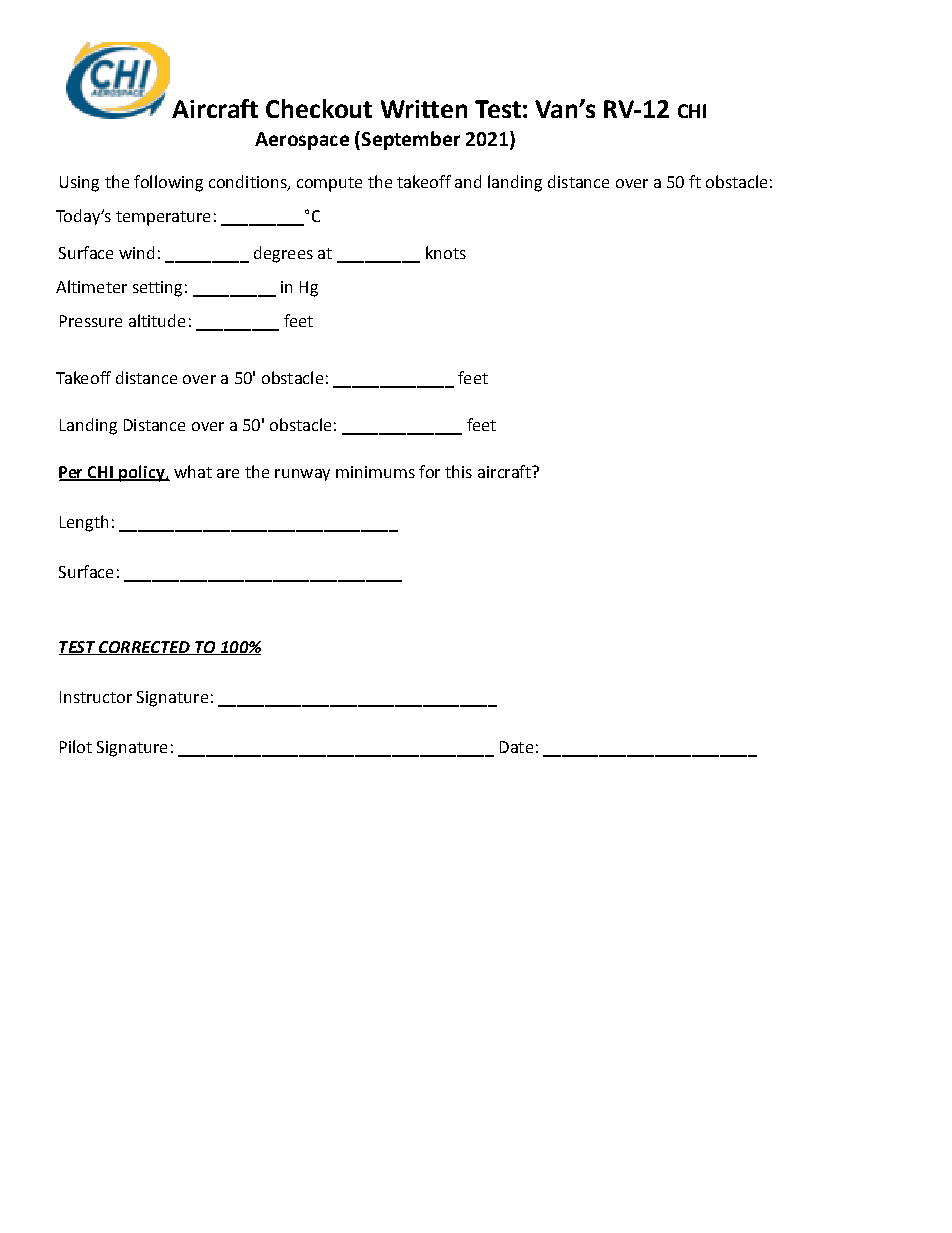 This screenshot has width=952, height=1233. I want to click on Instructor, so click(96, 697).
